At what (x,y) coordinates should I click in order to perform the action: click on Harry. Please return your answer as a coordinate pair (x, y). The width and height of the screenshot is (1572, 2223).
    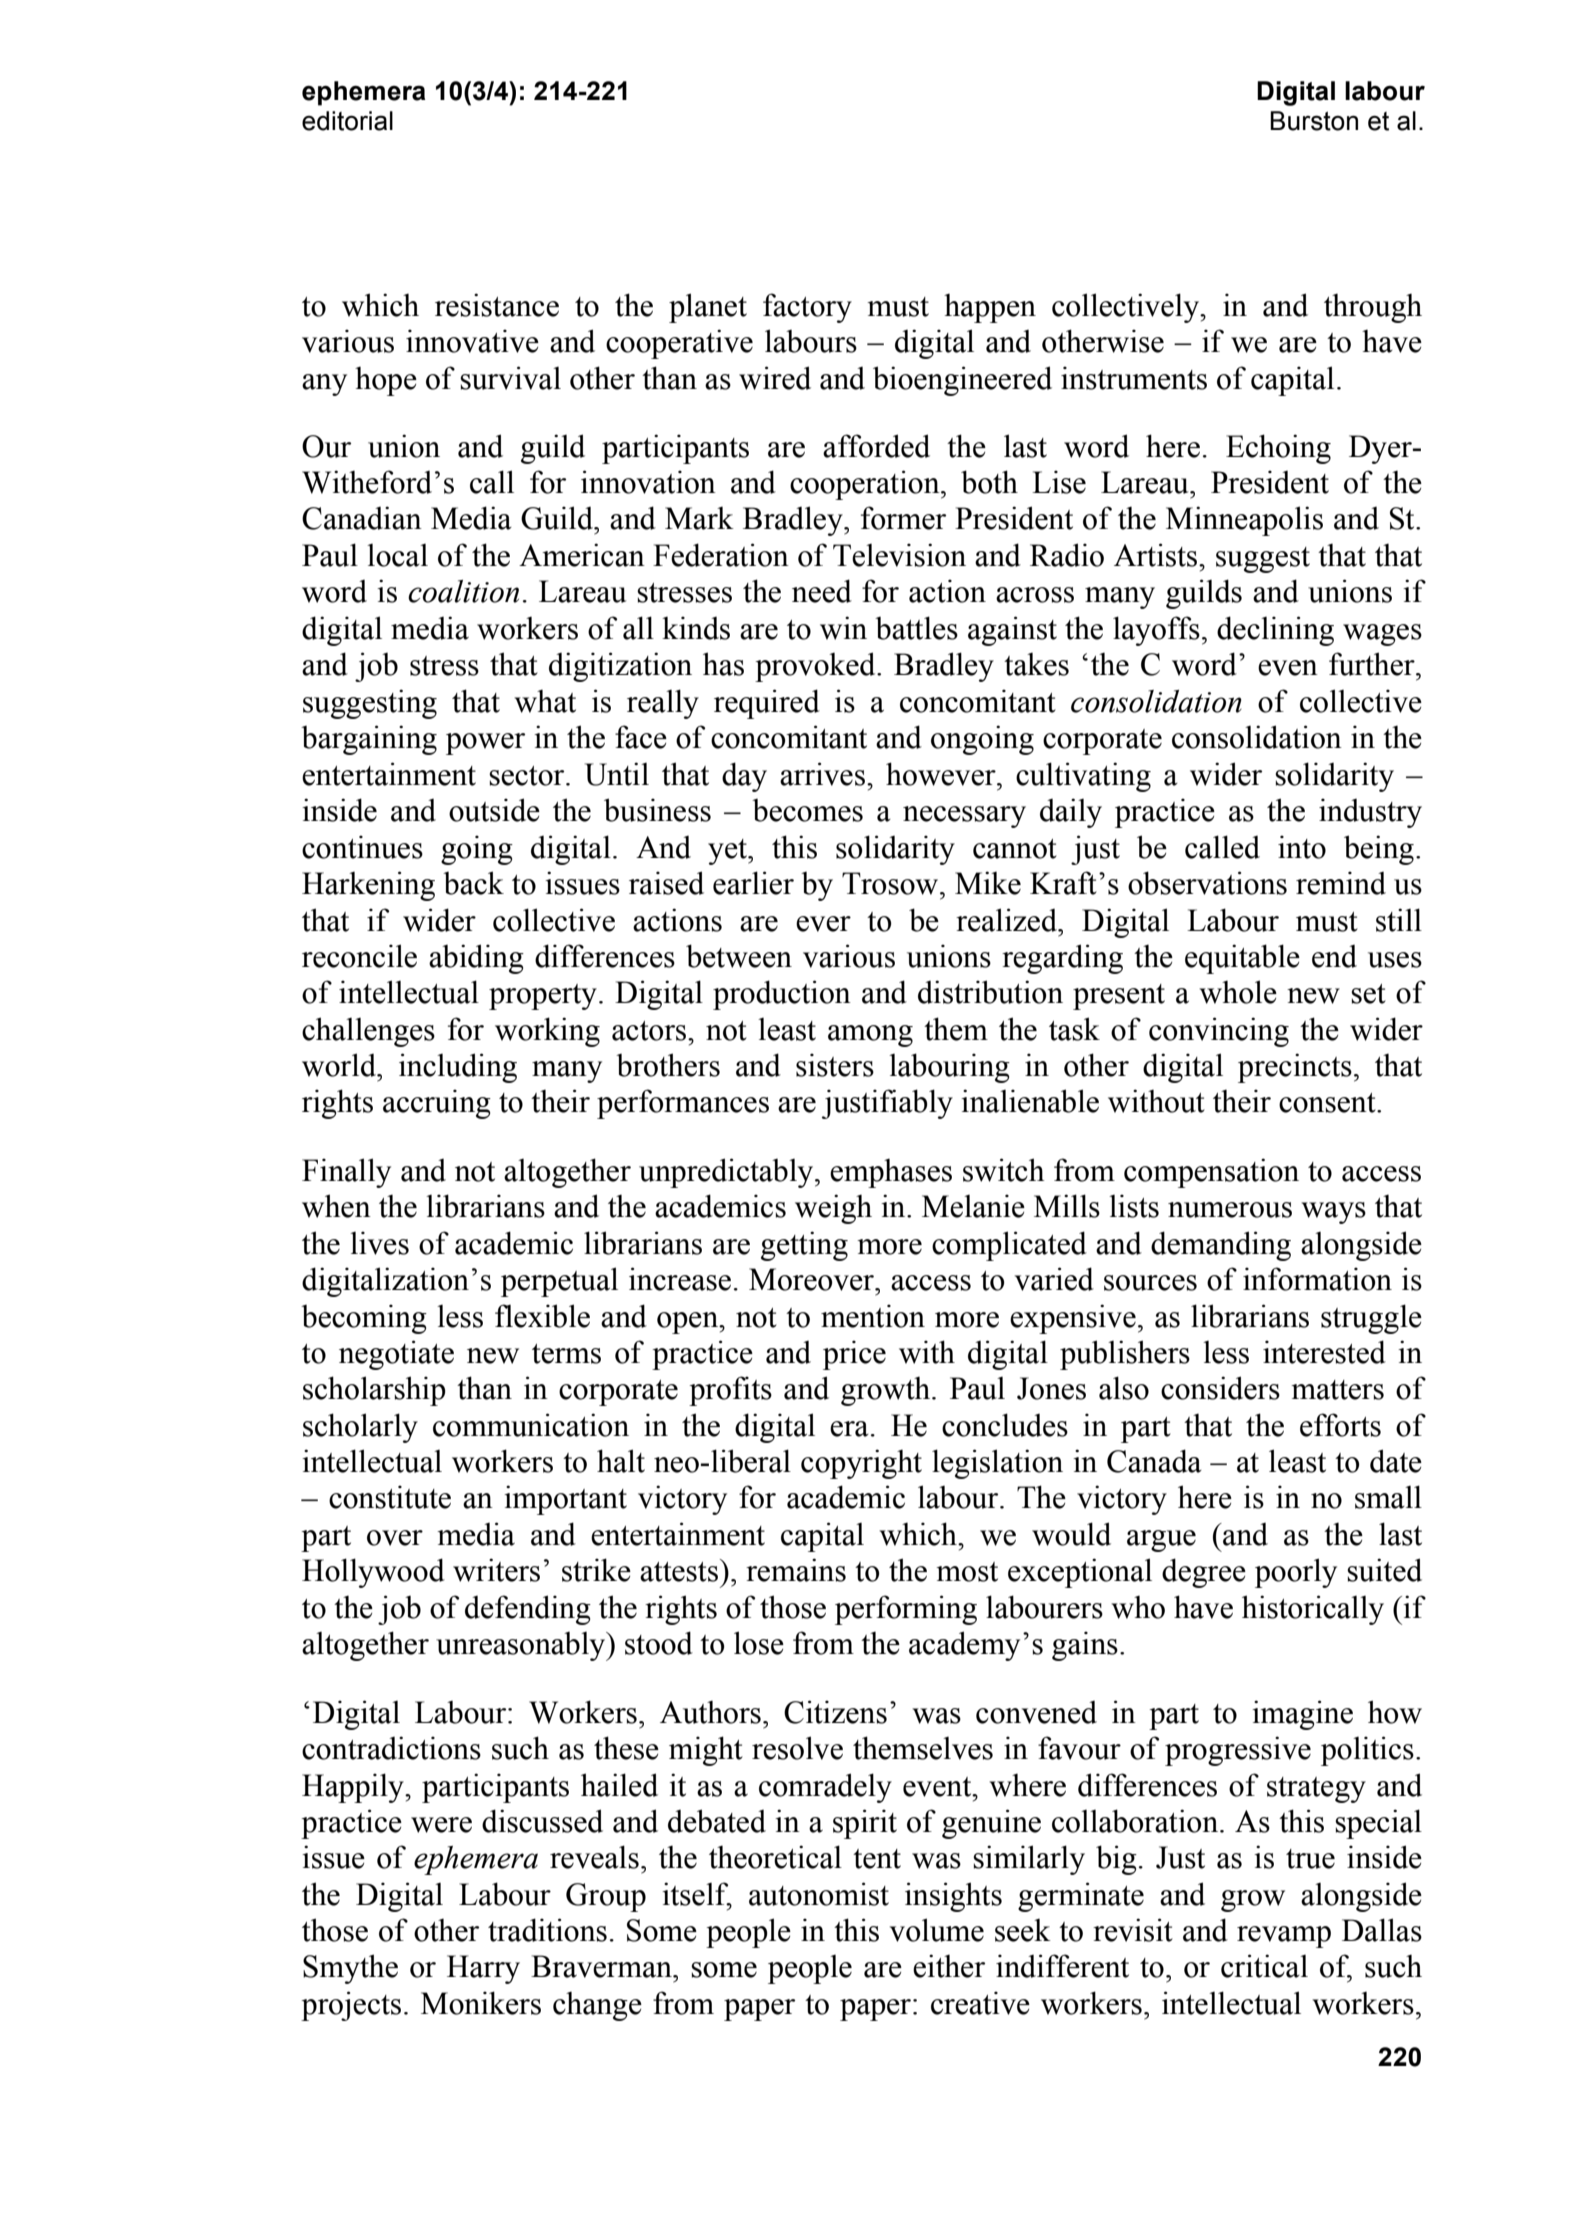
    Looking at the image, I should click on (483, 1969).
